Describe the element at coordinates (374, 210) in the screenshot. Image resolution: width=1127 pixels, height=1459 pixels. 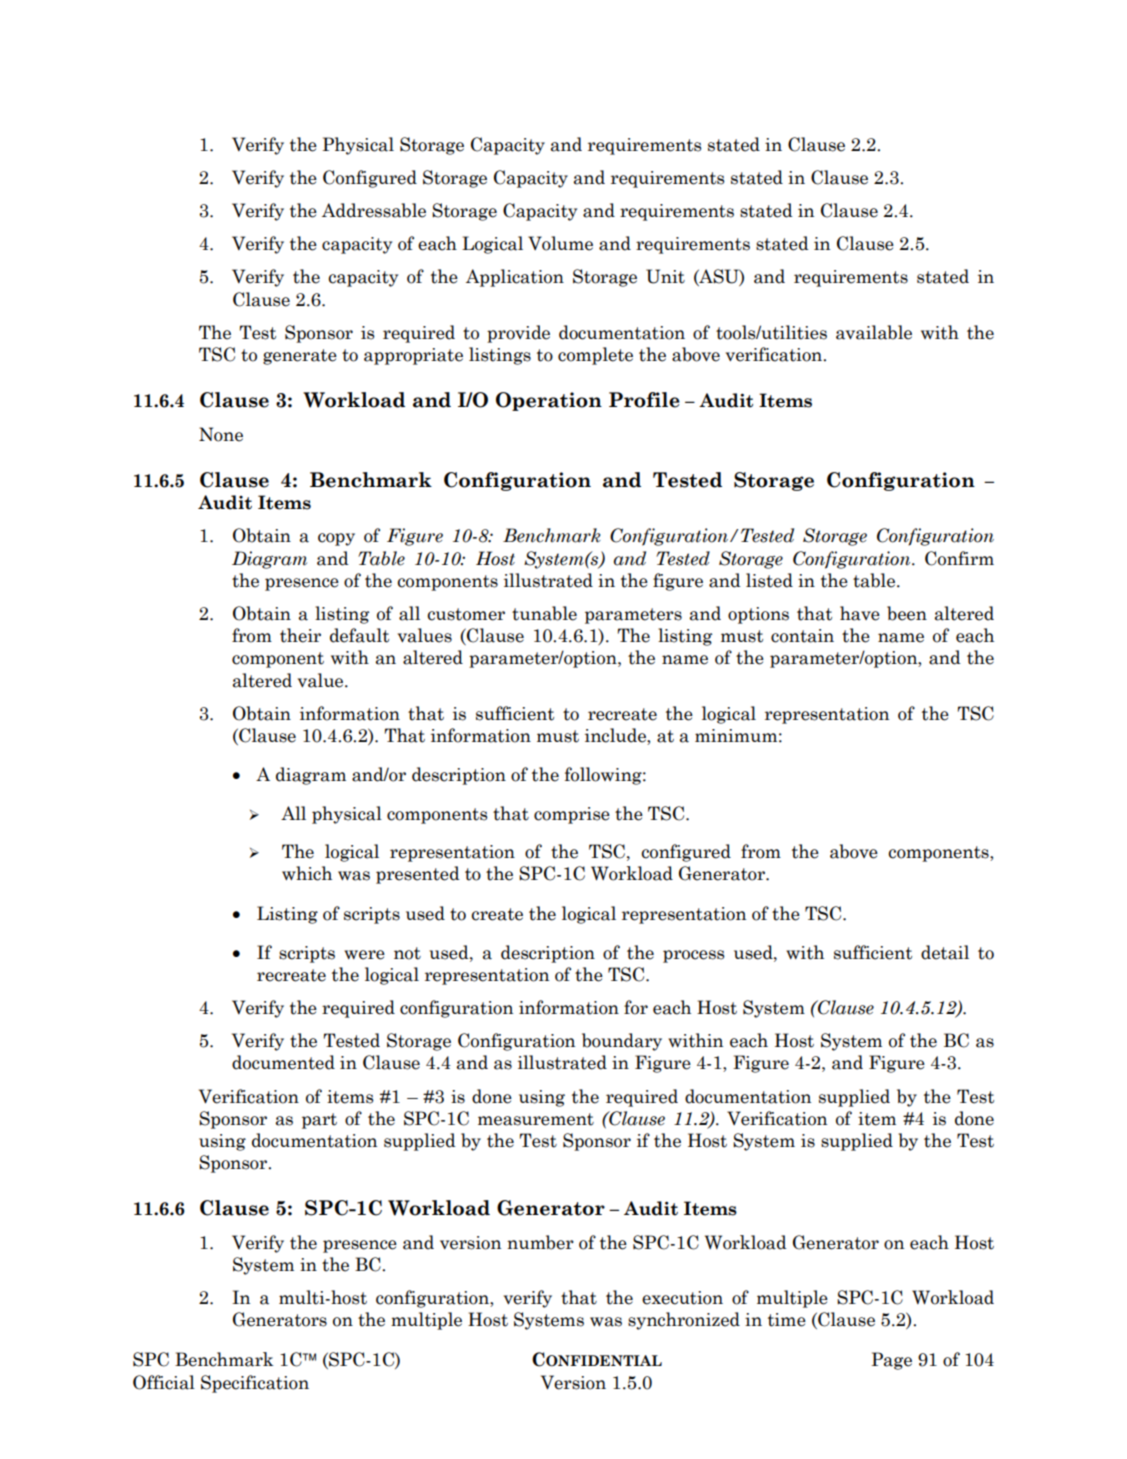
I see `Addressable` at that location.
